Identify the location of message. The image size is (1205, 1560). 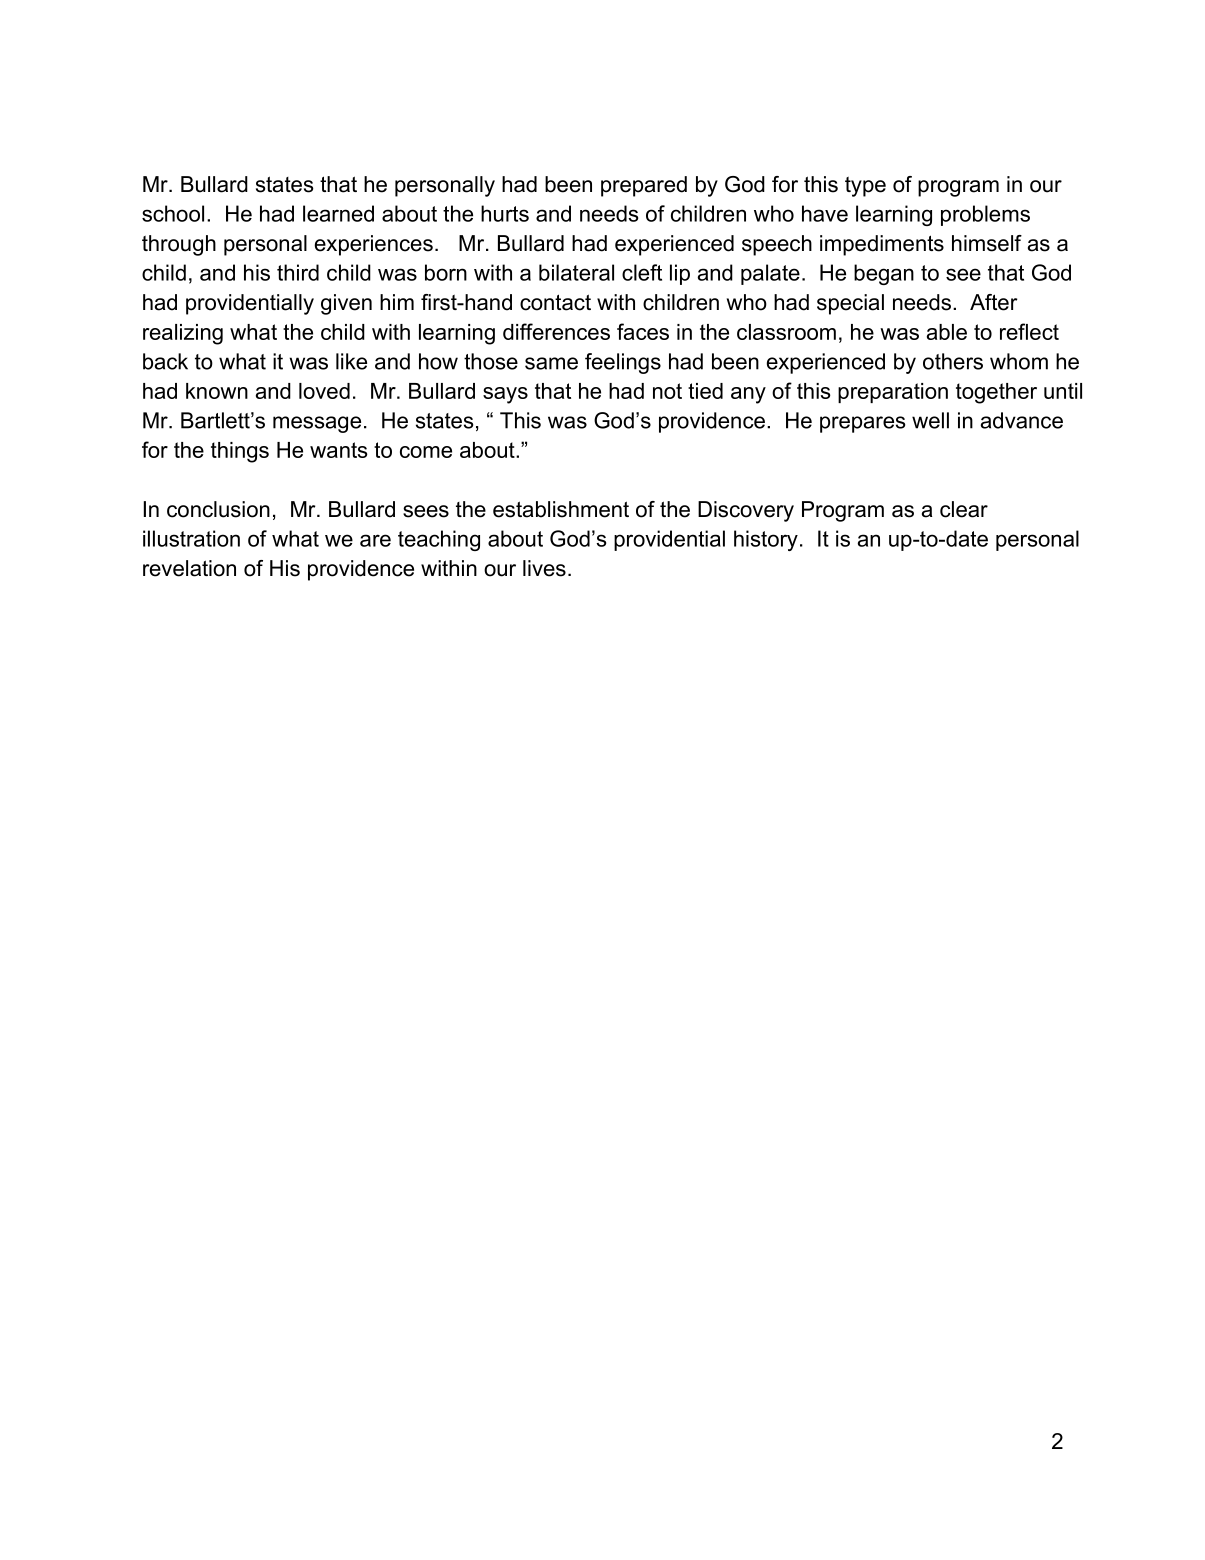
(317, 424).
